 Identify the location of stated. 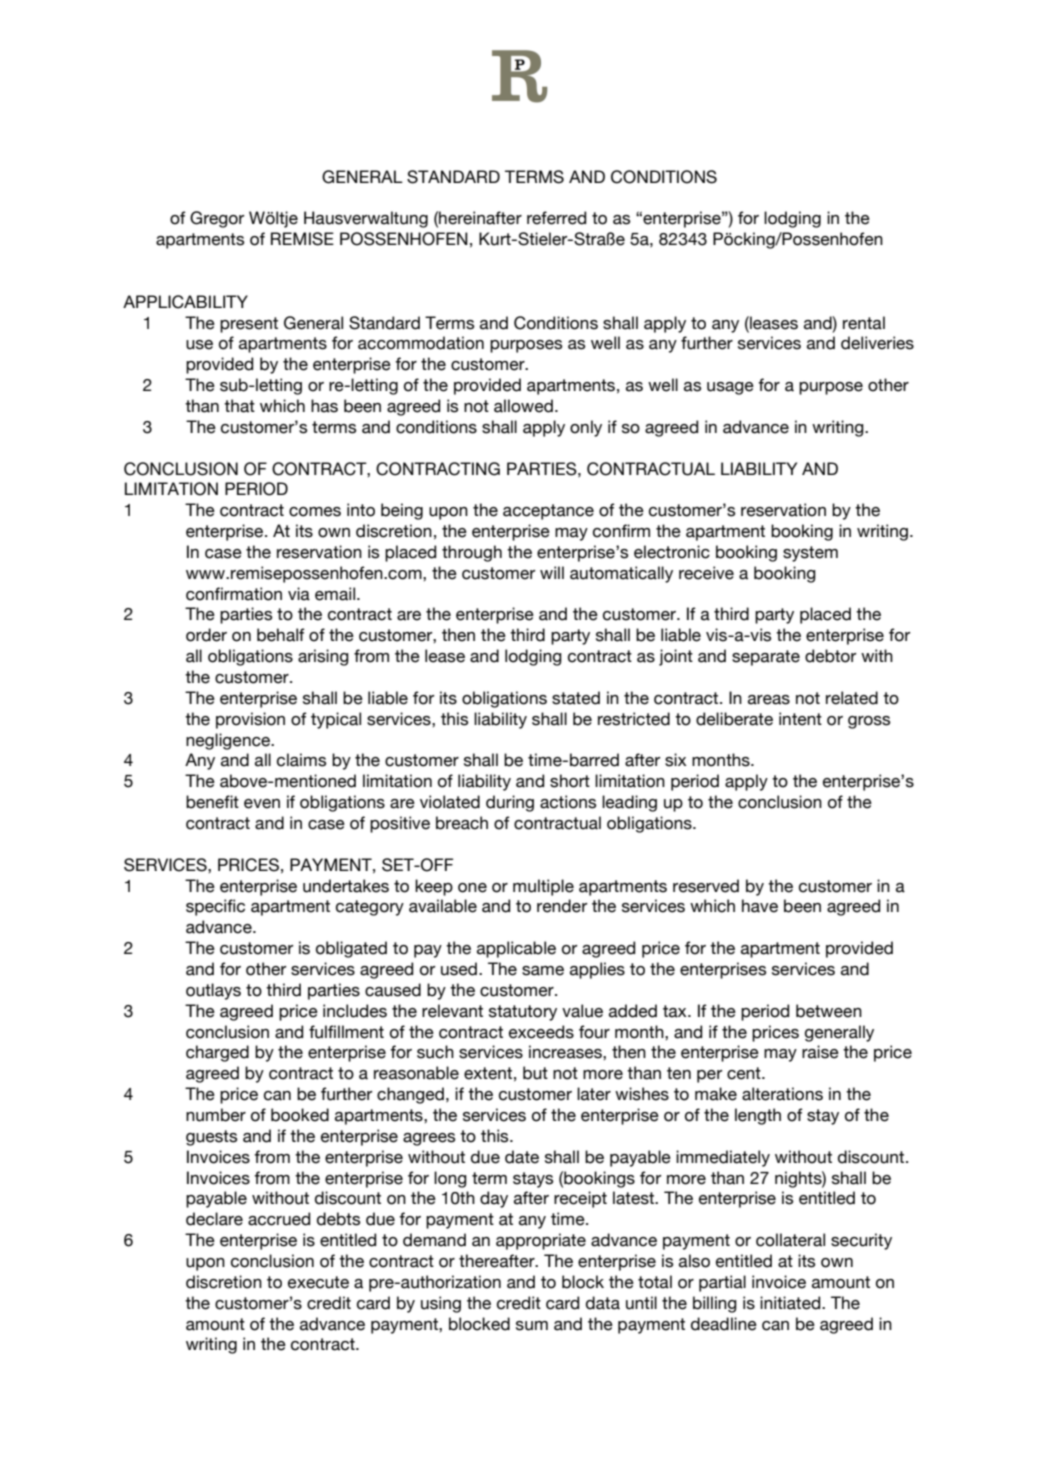
(576, 698).
